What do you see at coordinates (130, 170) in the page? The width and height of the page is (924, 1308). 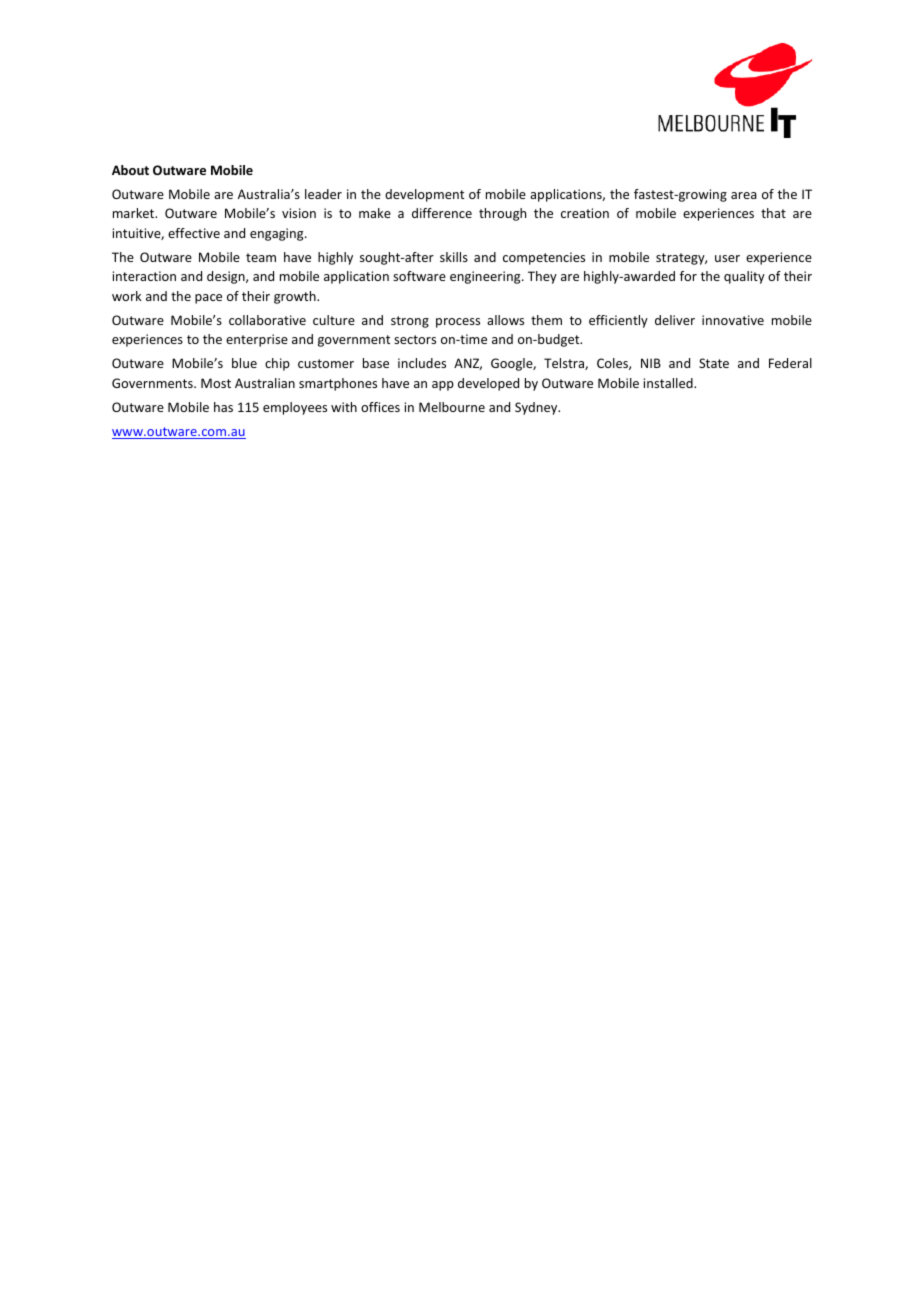 I see `About` at bounding box center [130, 170].
